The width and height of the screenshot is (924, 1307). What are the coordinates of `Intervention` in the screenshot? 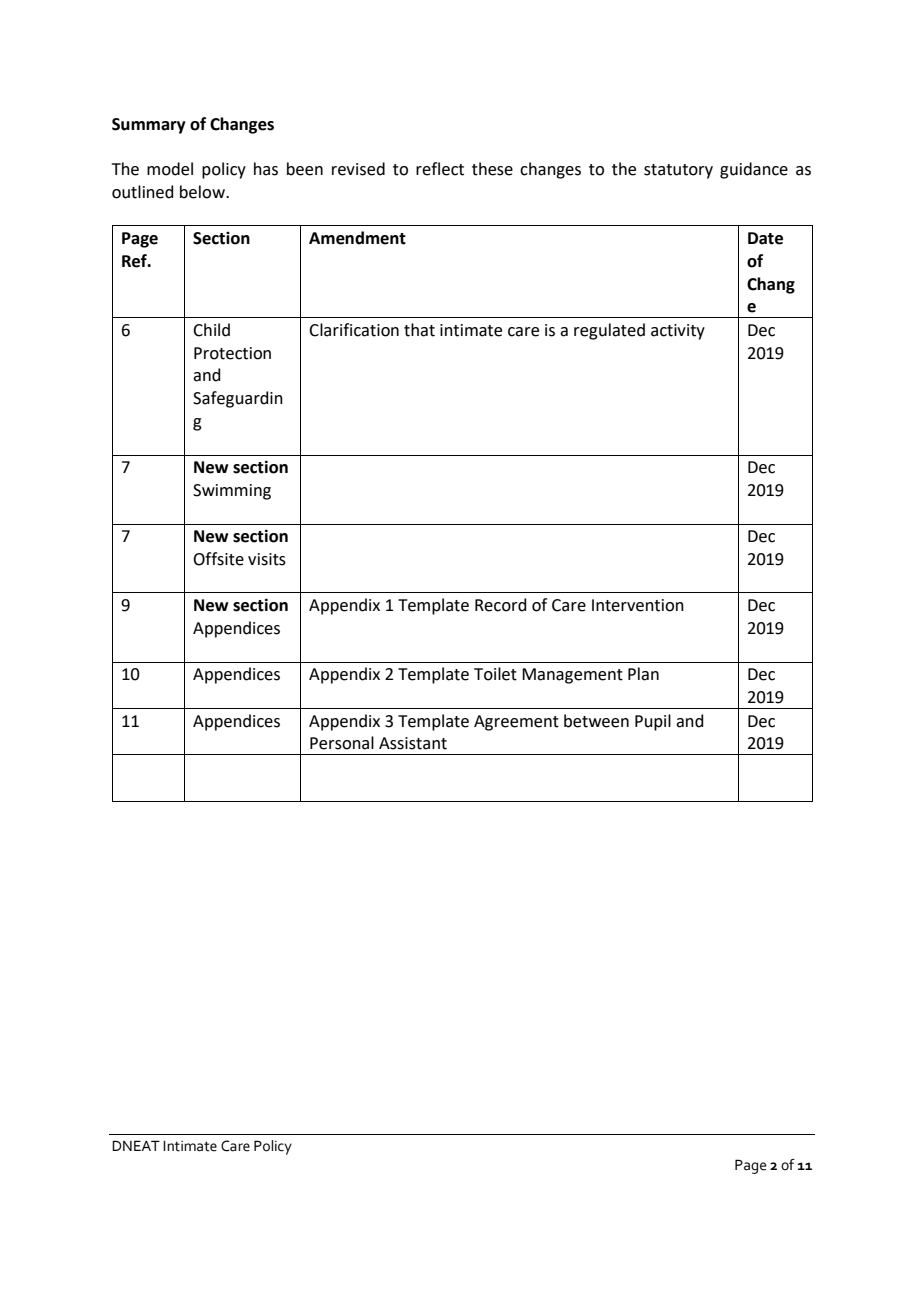 It's located at (638, 605).
